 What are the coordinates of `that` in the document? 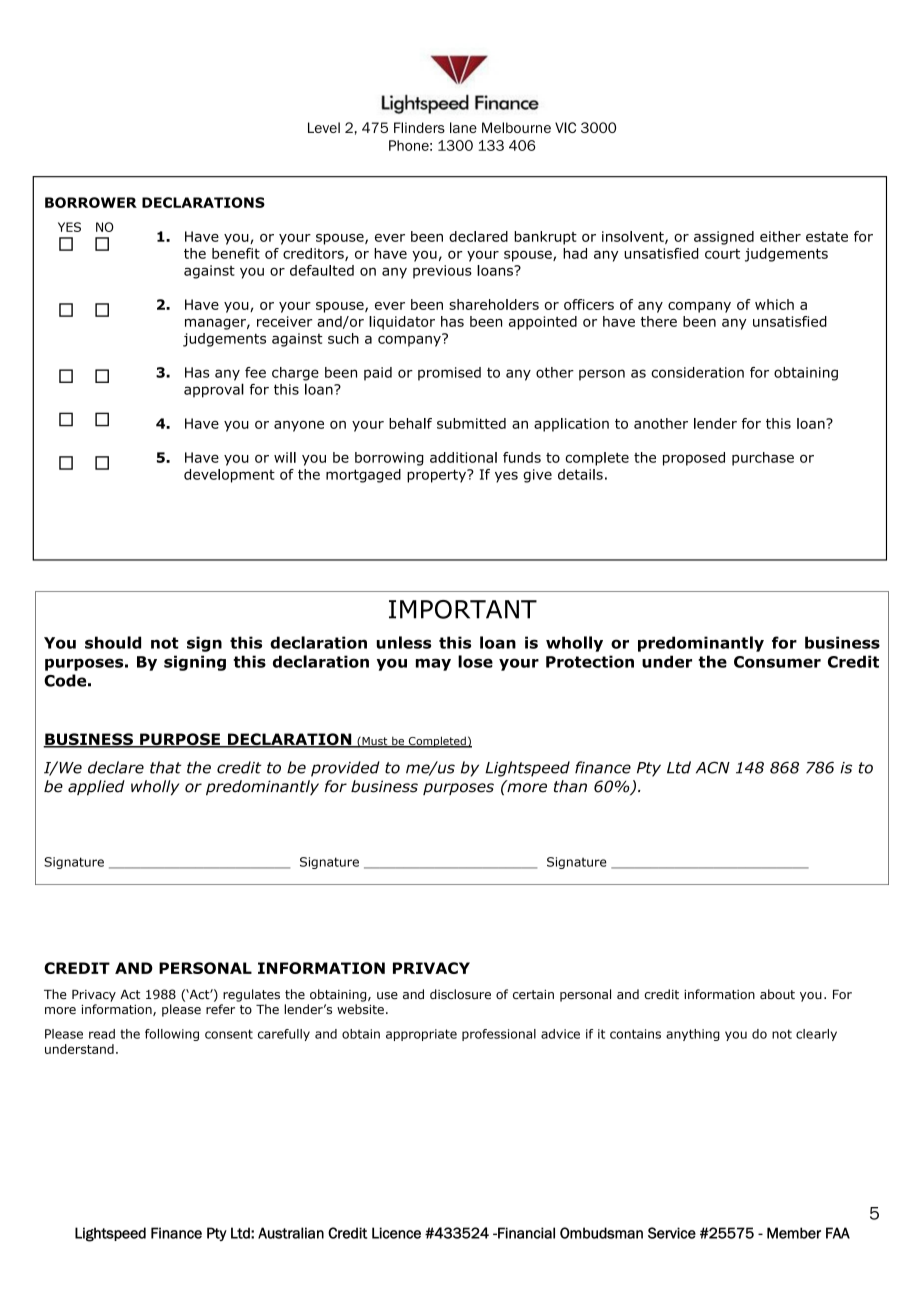 It's located at (166, 767).
